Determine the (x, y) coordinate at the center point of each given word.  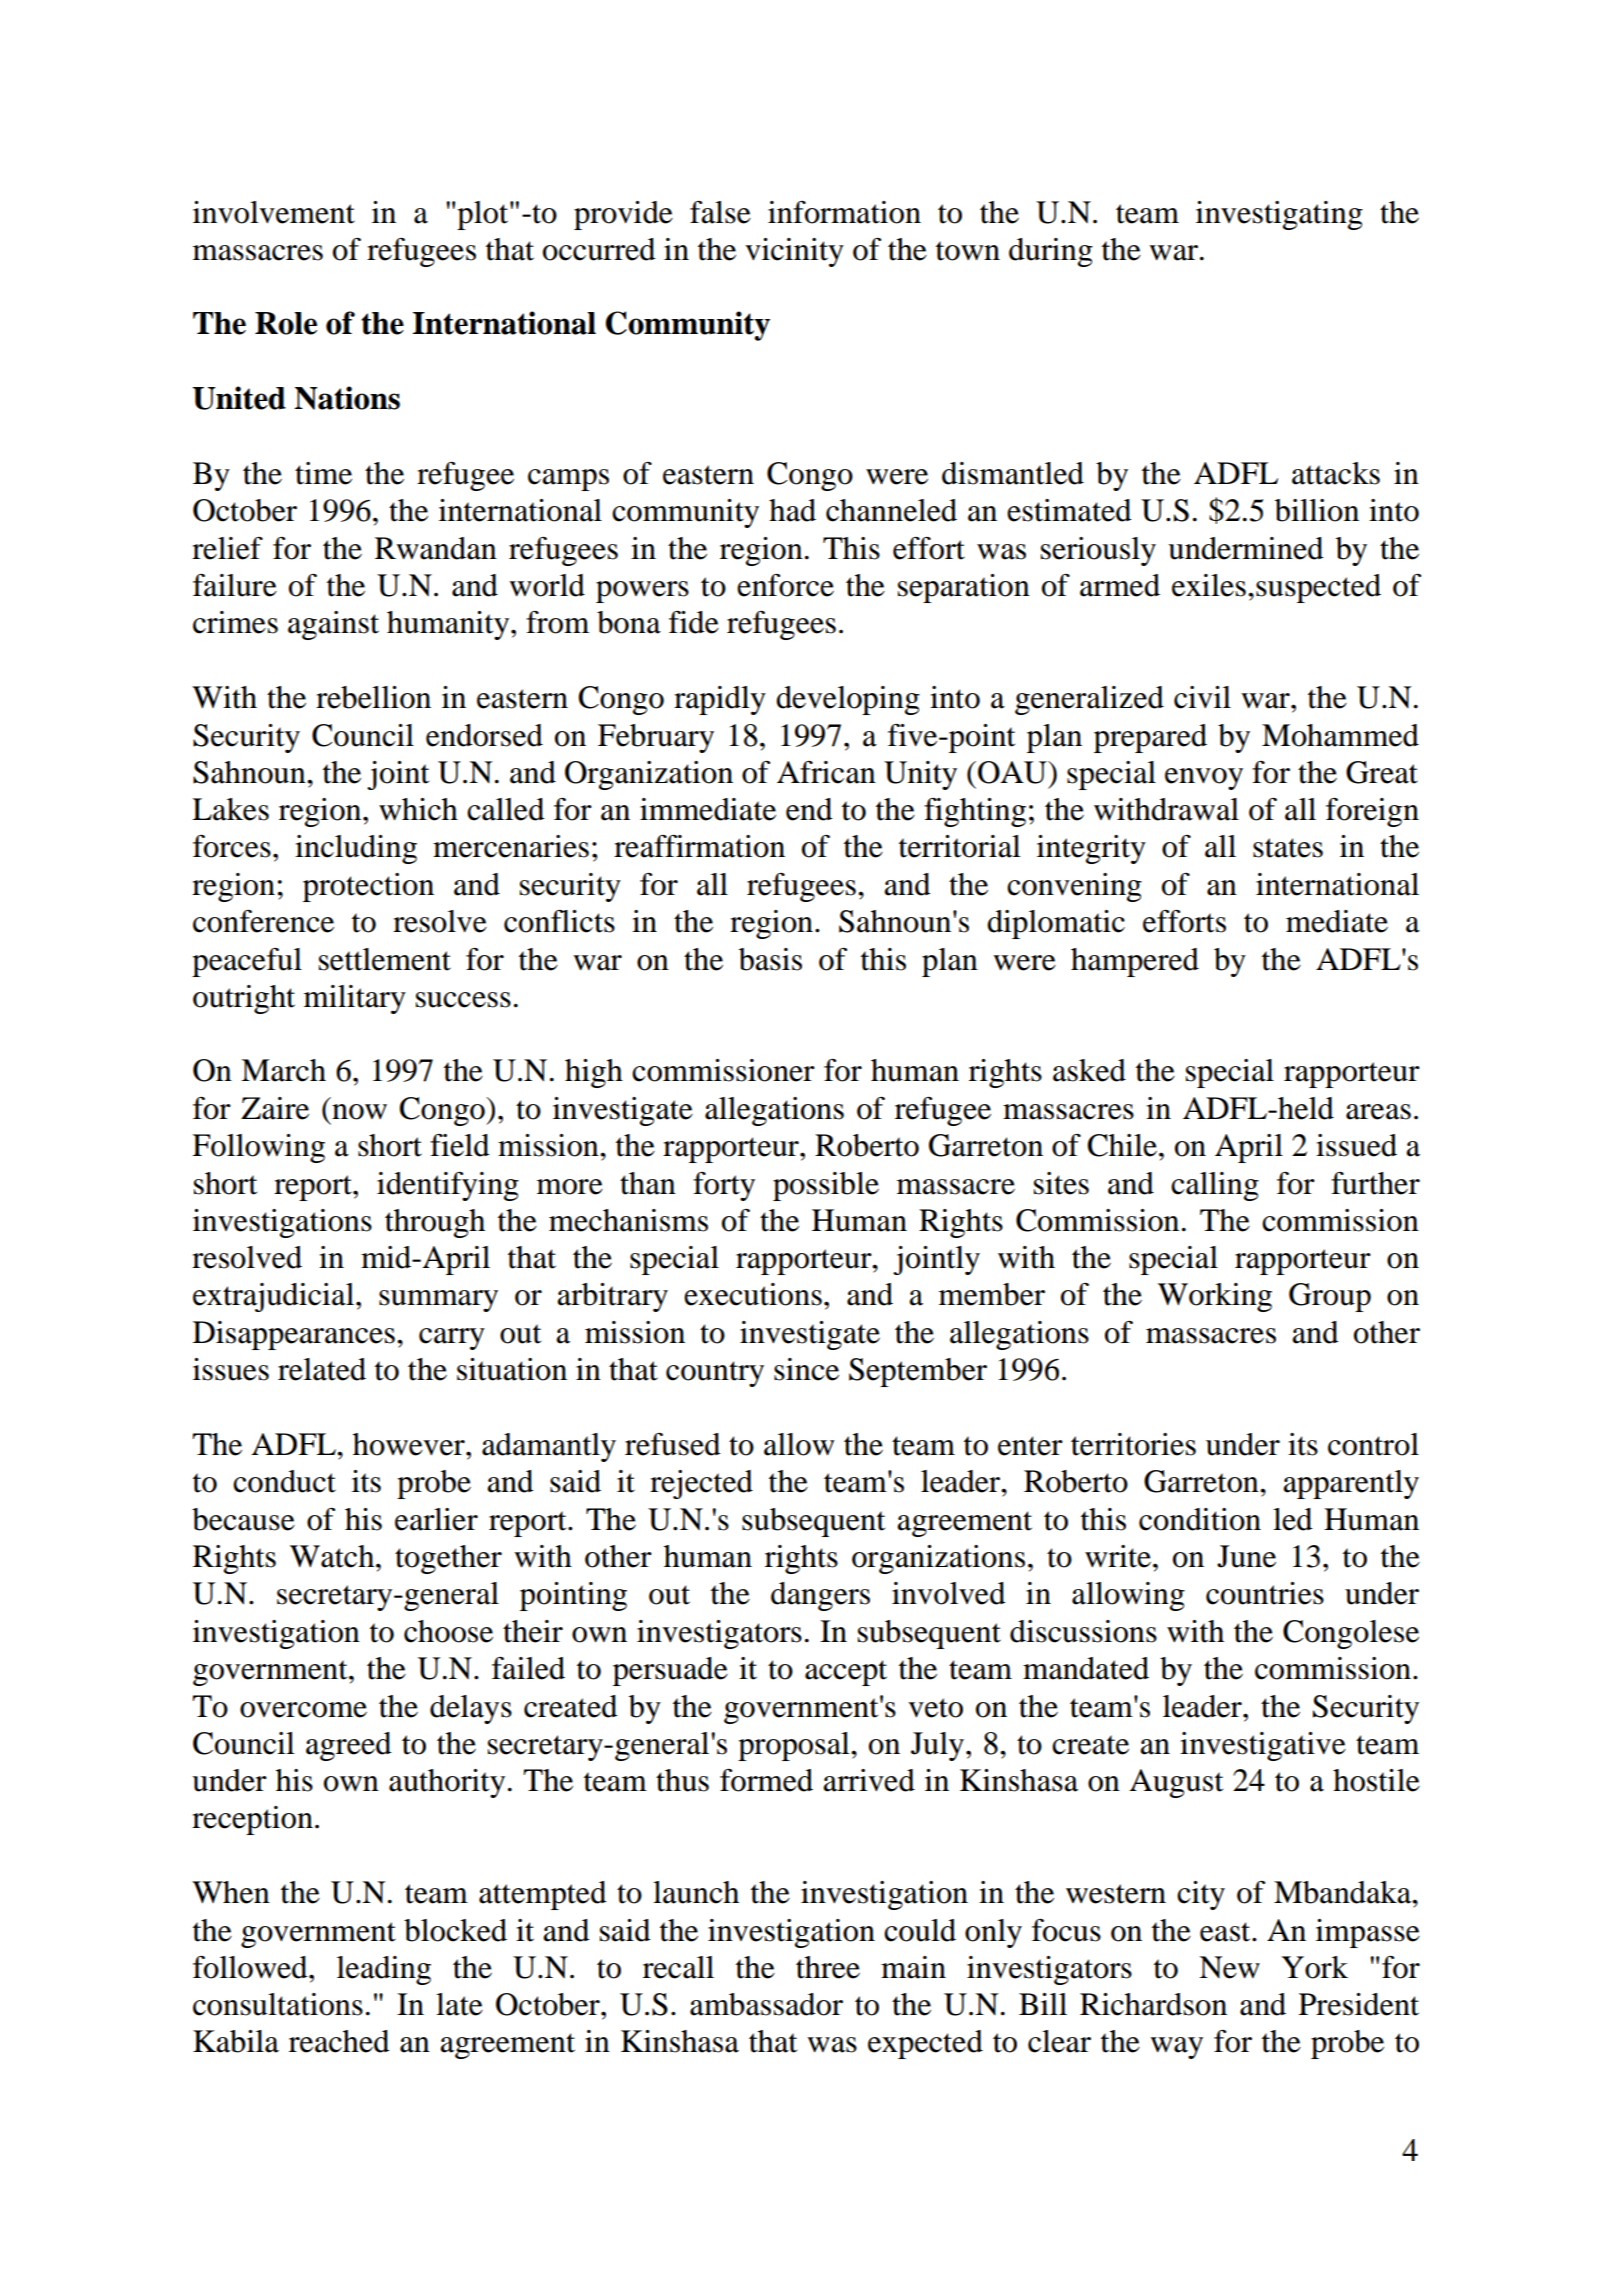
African (826, 772)
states (1288, 848)
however (410, 1444)
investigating (1279, 215)
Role (286, 323)
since (806, 1369)
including (356, 849)
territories (1133, 1444)
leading (384, 1970)
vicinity (794, 252)
